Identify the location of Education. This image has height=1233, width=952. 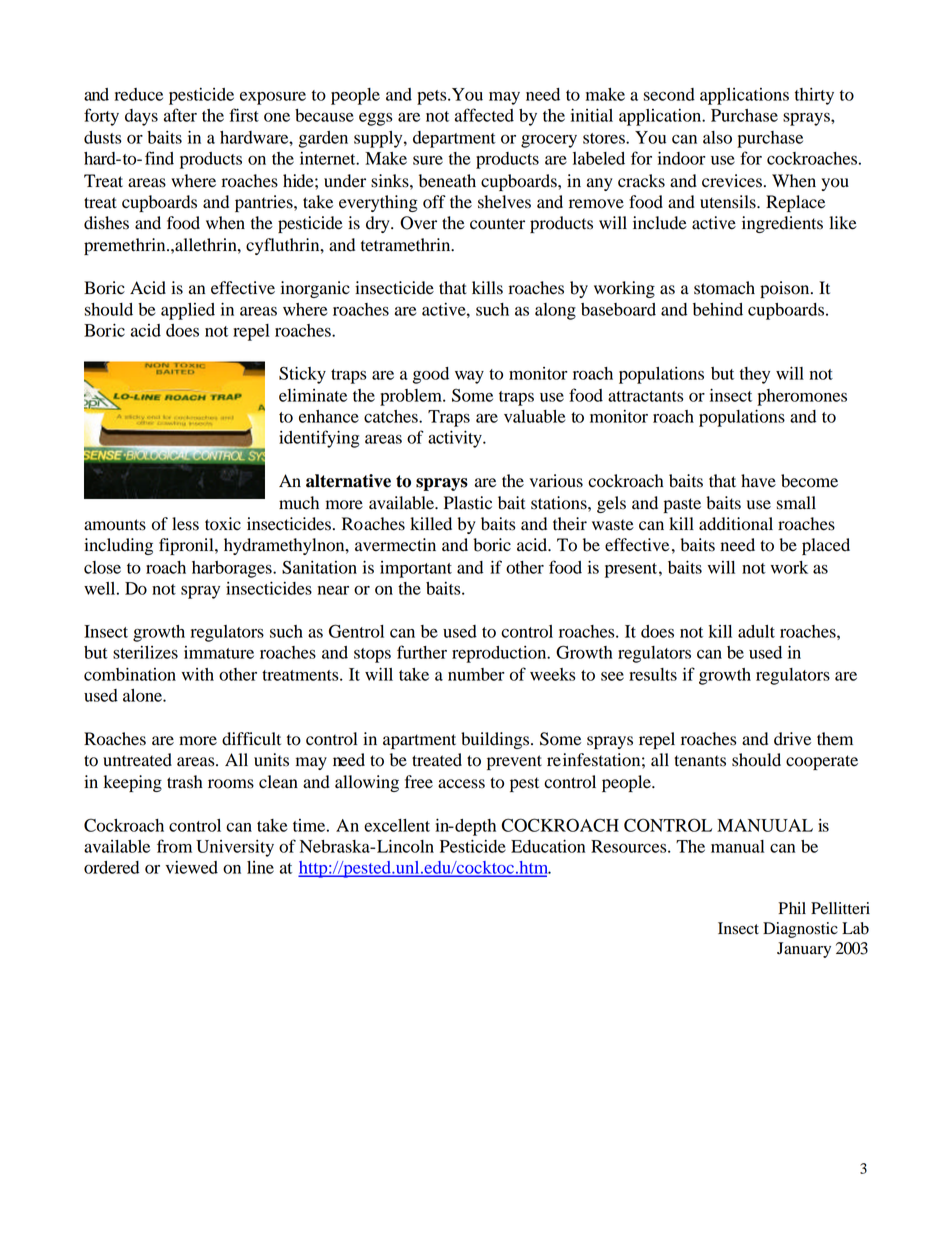
(548, 846).
